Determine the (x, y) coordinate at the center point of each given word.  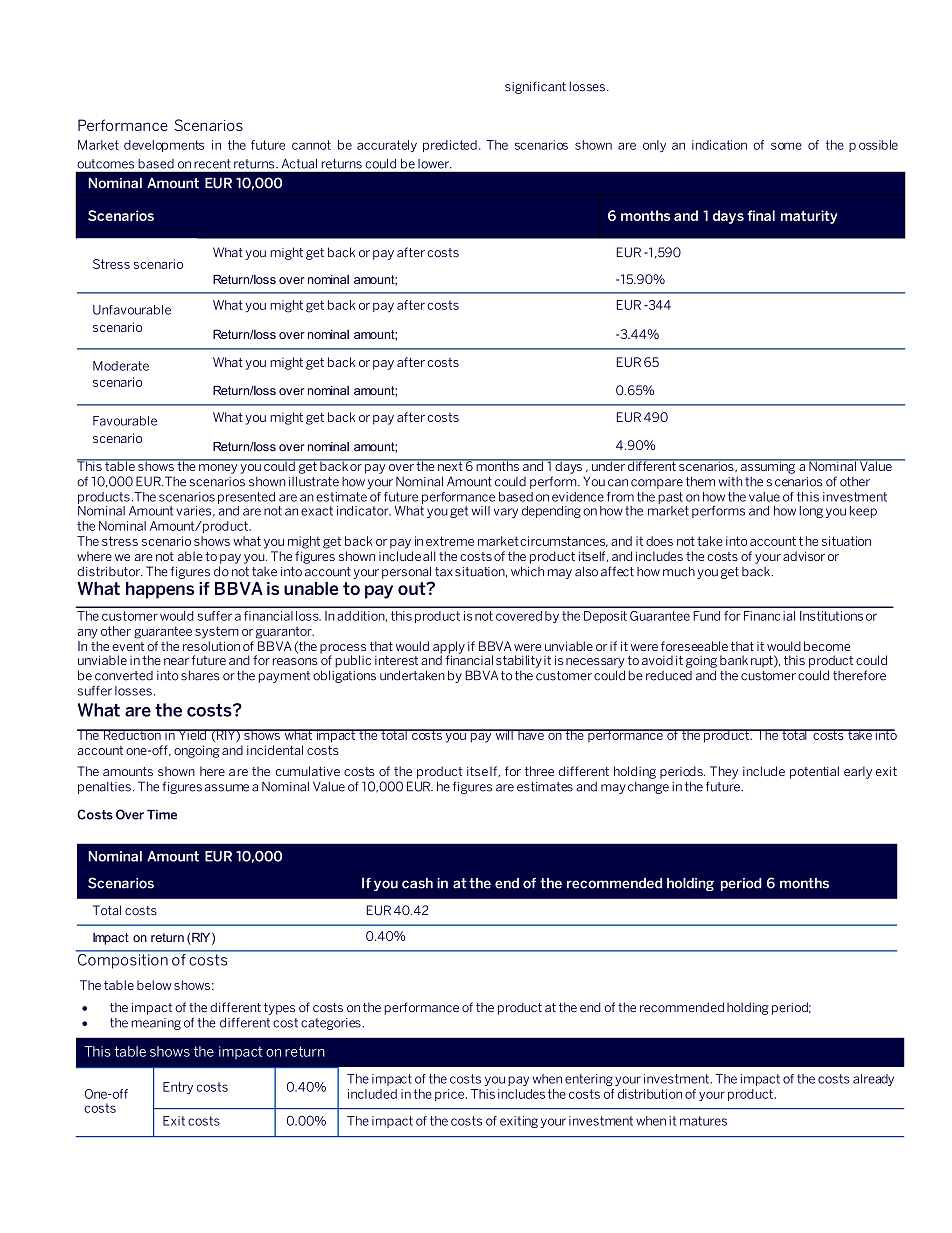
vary (506, 513)
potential (814, 772)
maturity (809, 217)
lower (434, 164)
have (531, 734)
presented (246, 498)
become (827, 646)
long (811, 512)
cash (417, 883)
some (786, 146)
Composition (123, 960)
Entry (178, 1088)
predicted (450, 146)
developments (164, 146)
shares (200, 675)
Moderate (121, 366)
